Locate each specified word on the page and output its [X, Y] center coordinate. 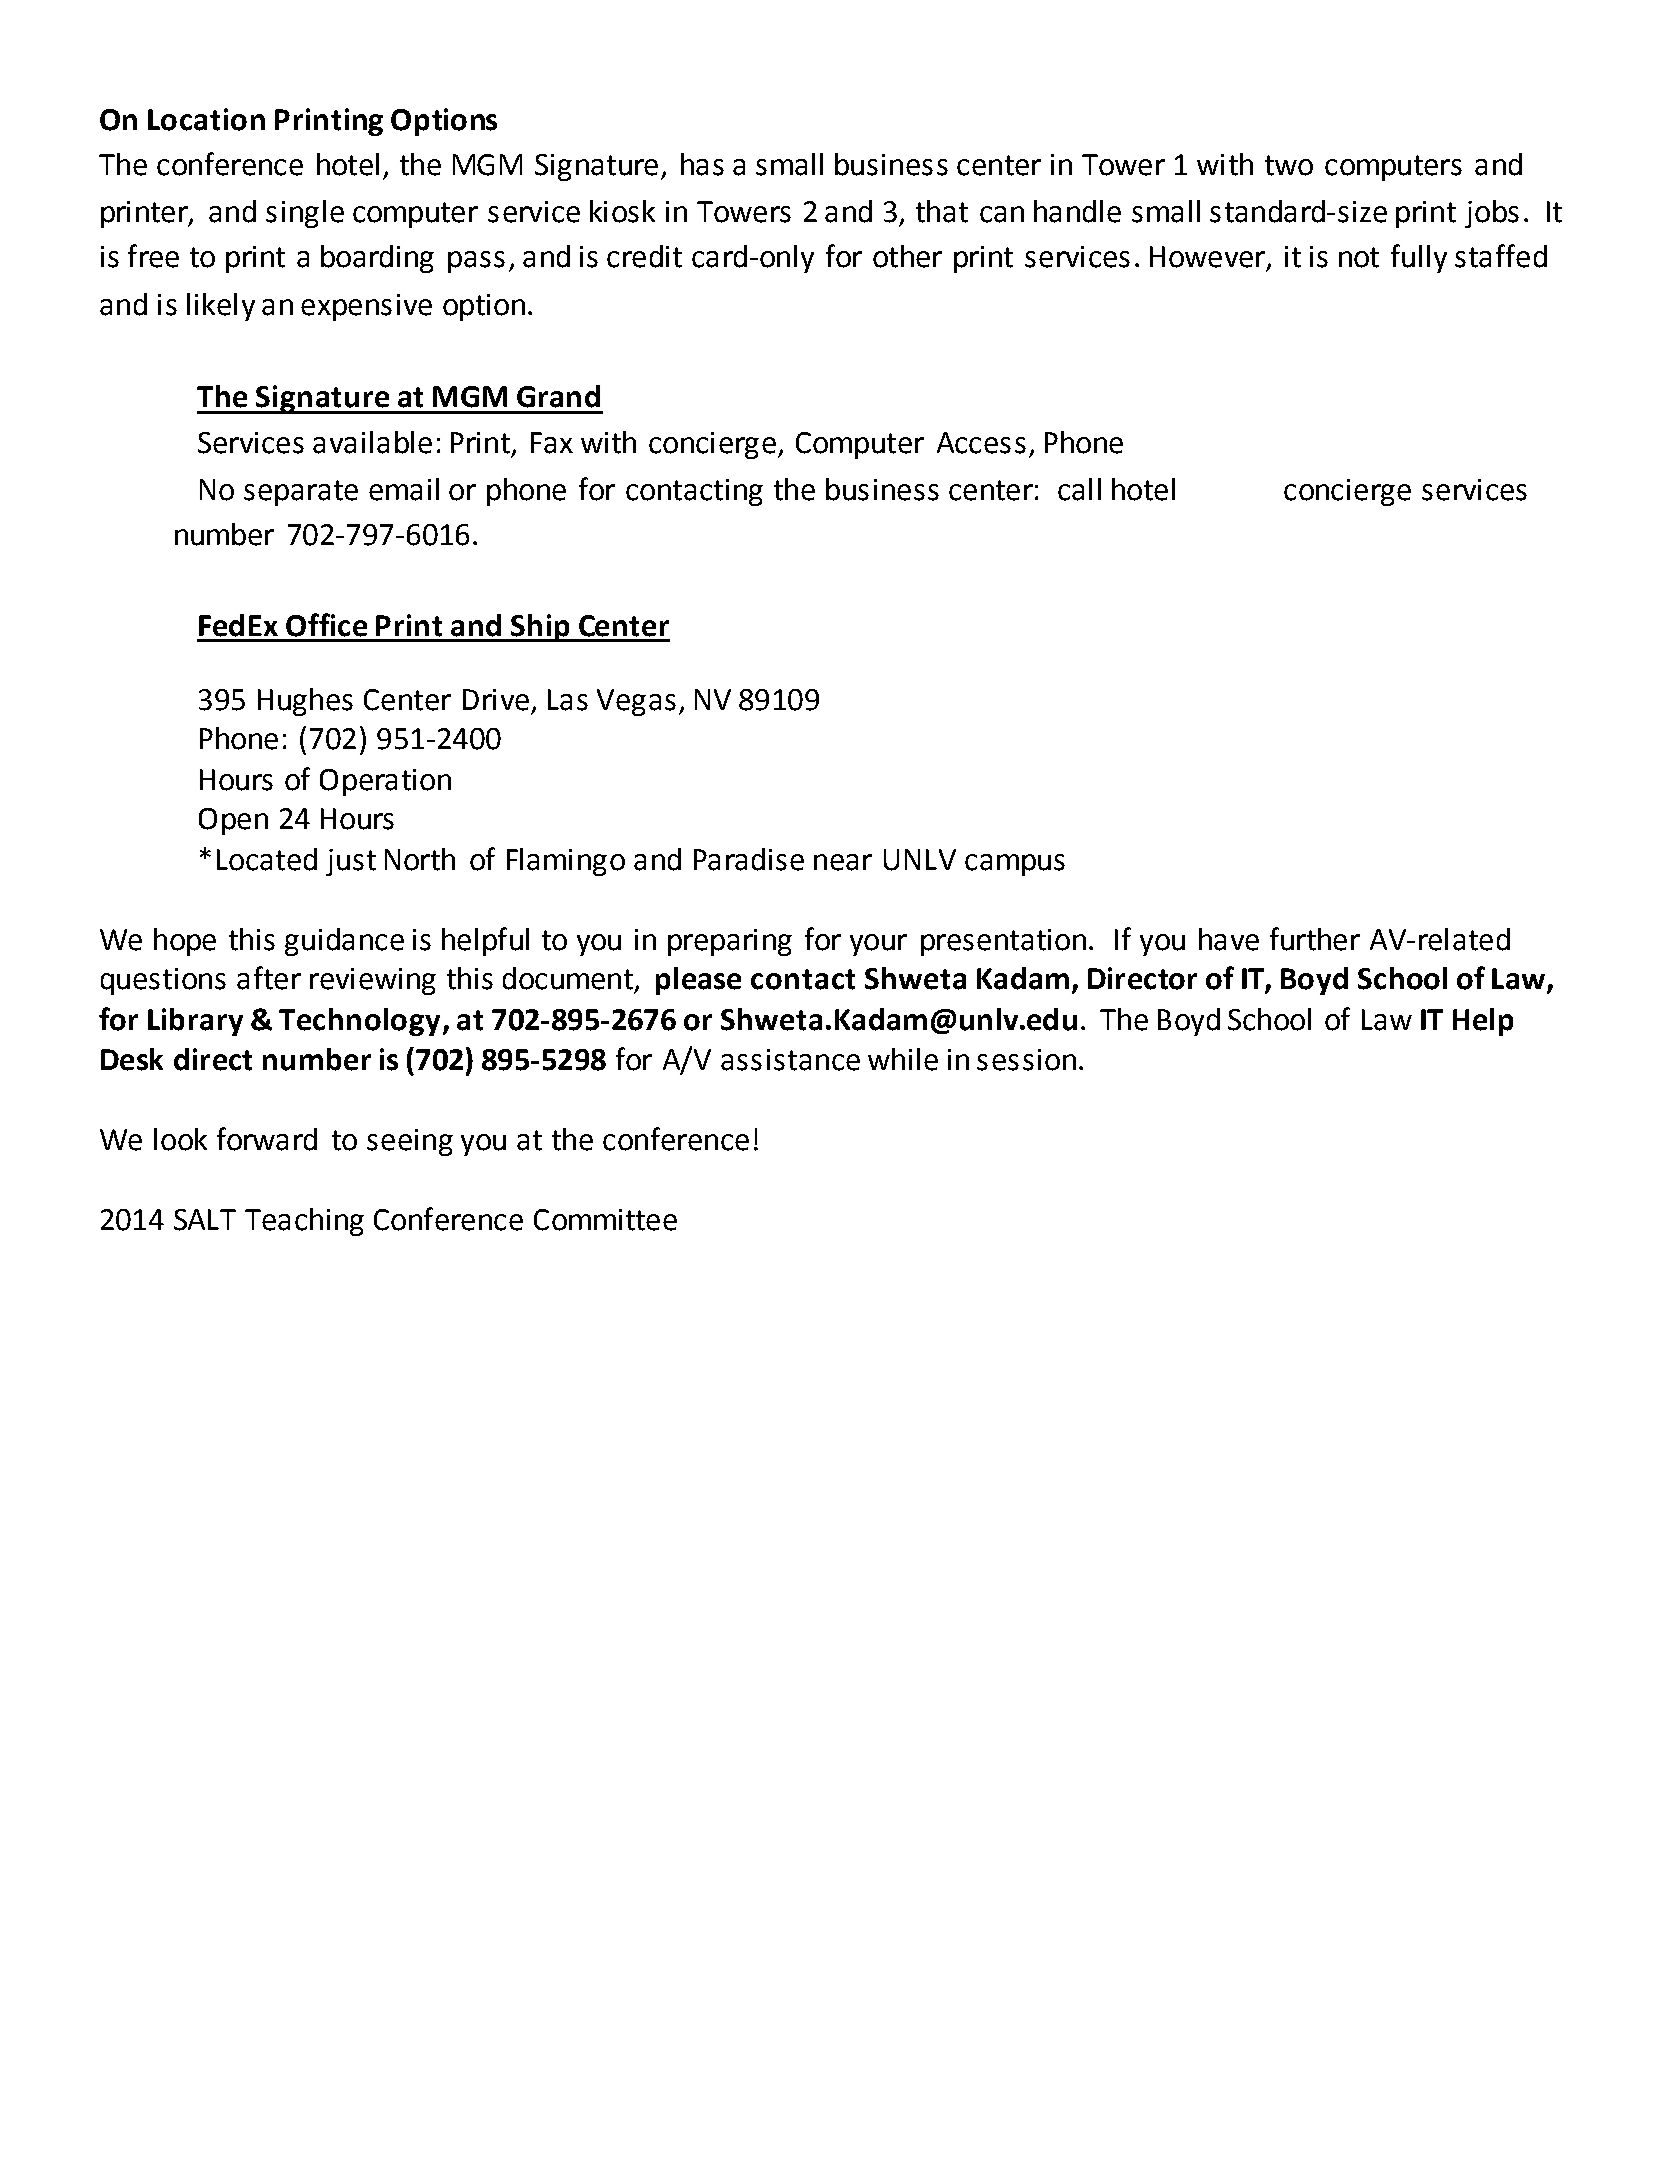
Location [206, 119]
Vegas [636, 702]
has [702, 164]
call [1079, 489]
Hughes [305, 702]
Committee [605, 1220]
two [1289, 165]
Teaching [304, 1222]
